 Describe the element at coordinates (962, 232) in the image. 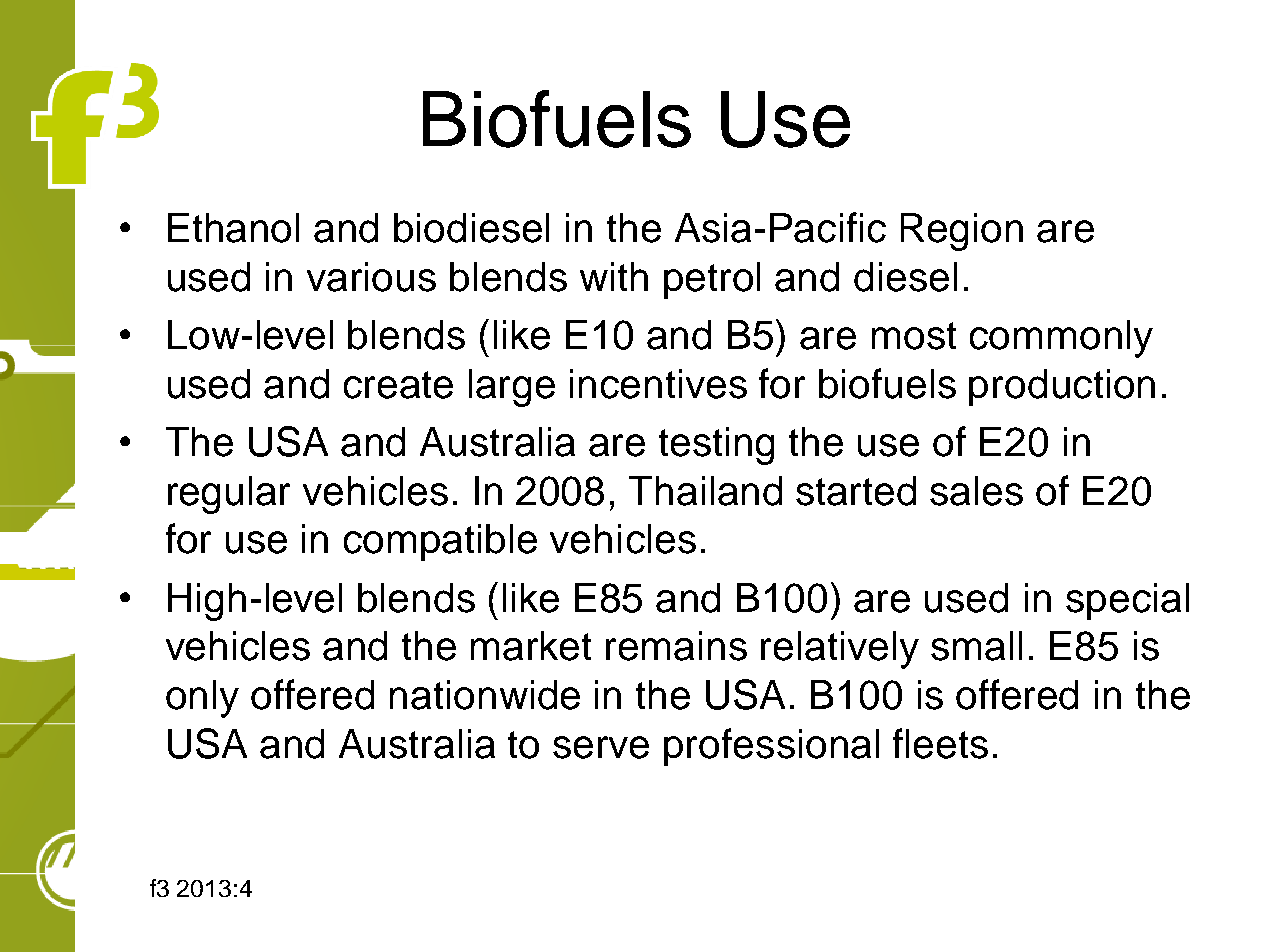

I see `Region` at that location.
